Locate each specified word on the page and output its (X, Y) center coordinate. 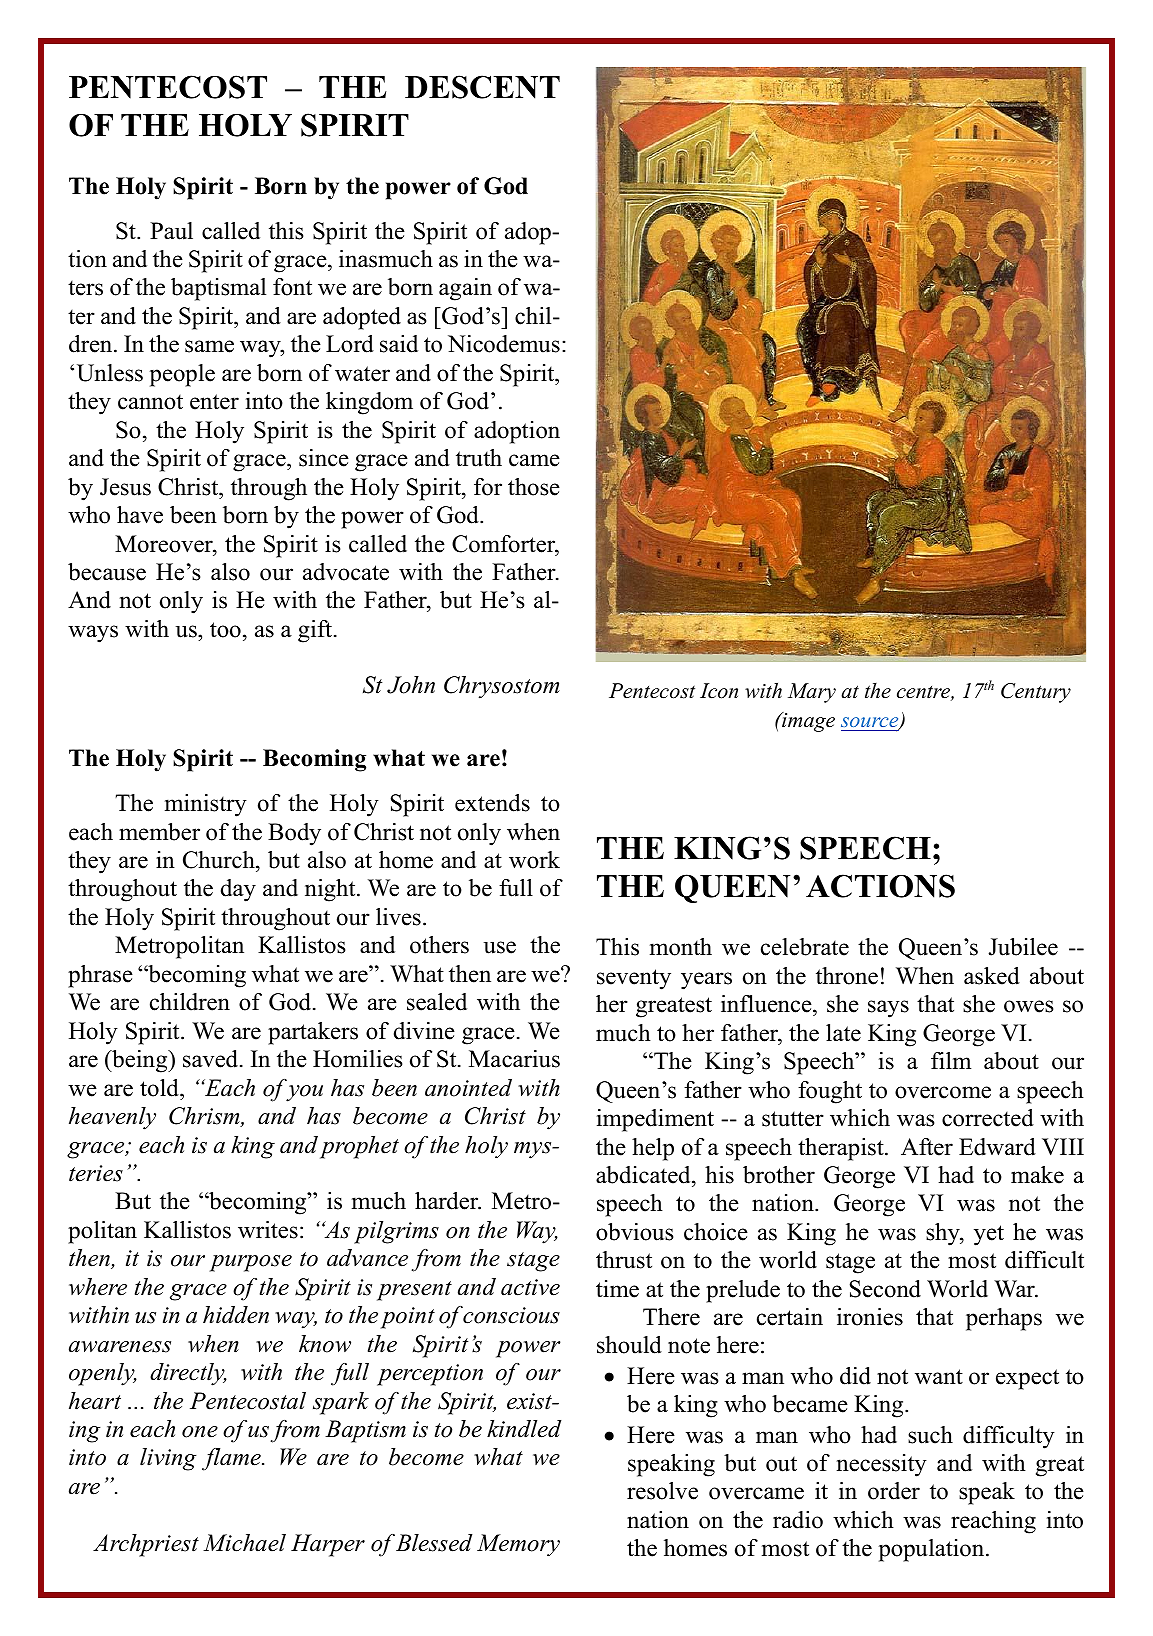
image (807, 722)
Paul (171, 231)
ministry (206, 805)
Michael (244, 1543)
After (927, 1147)
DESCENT (482, 87)
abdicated (644, 1175)
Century (1036, 693)
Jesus (125, 487)
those (534, 487)
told (160, 1088)
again (465, 289)
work (534, 860)
